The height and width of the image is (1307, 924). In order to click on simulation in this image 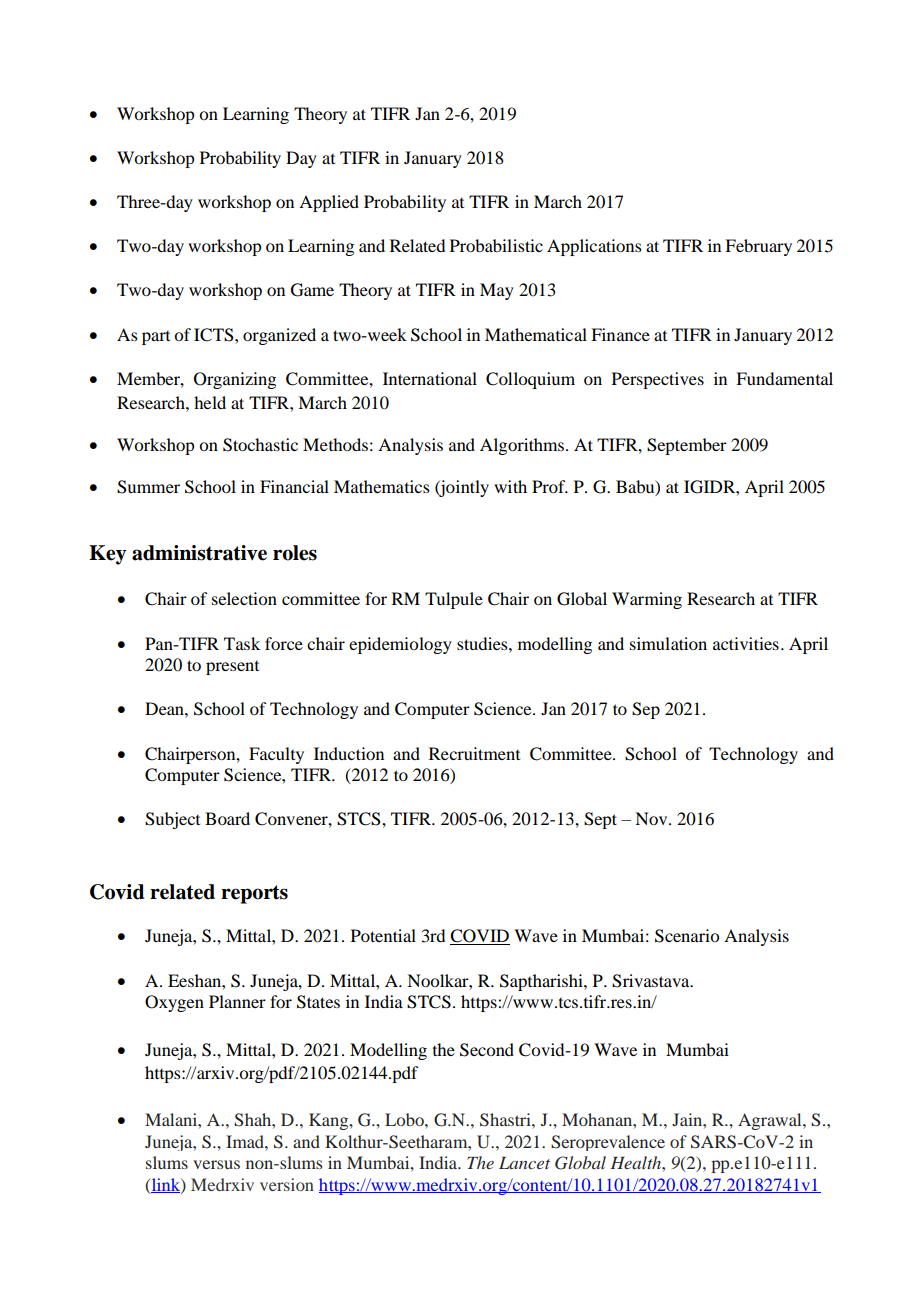, I will do `click(668, 643)`.
